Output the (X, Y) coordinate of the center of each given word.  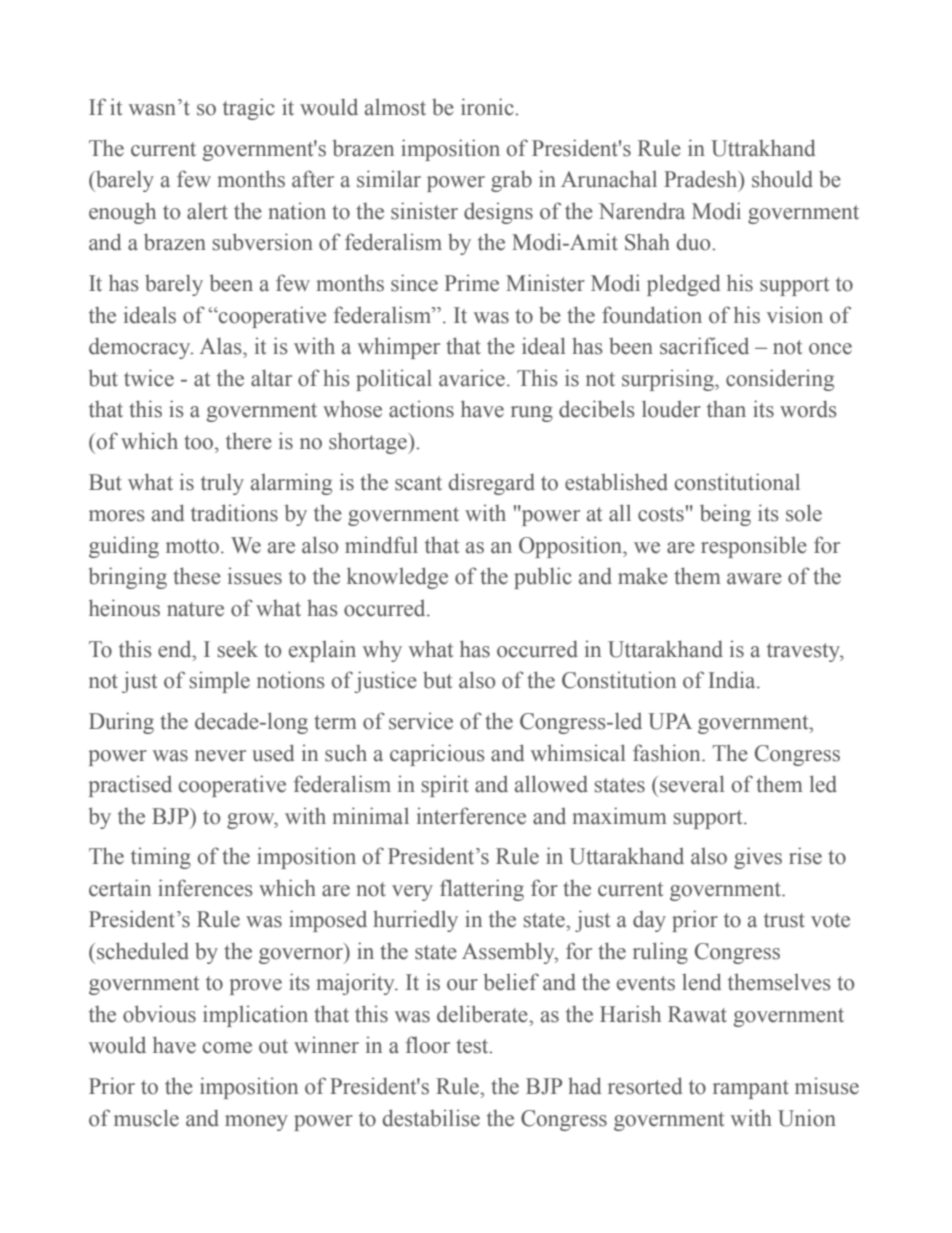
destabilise (431, 1118)
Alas (222, 346)
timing (161, 858)
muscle (146, 1118)
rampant (751, 1089)
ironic (488, 107)
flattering (482, 890)
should (782, 179)
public (543, 578)
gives (758, 858)
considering (780, 380)
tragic (249, 109)
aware (754, 579)
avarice (472, 378)
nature (195, 609)
